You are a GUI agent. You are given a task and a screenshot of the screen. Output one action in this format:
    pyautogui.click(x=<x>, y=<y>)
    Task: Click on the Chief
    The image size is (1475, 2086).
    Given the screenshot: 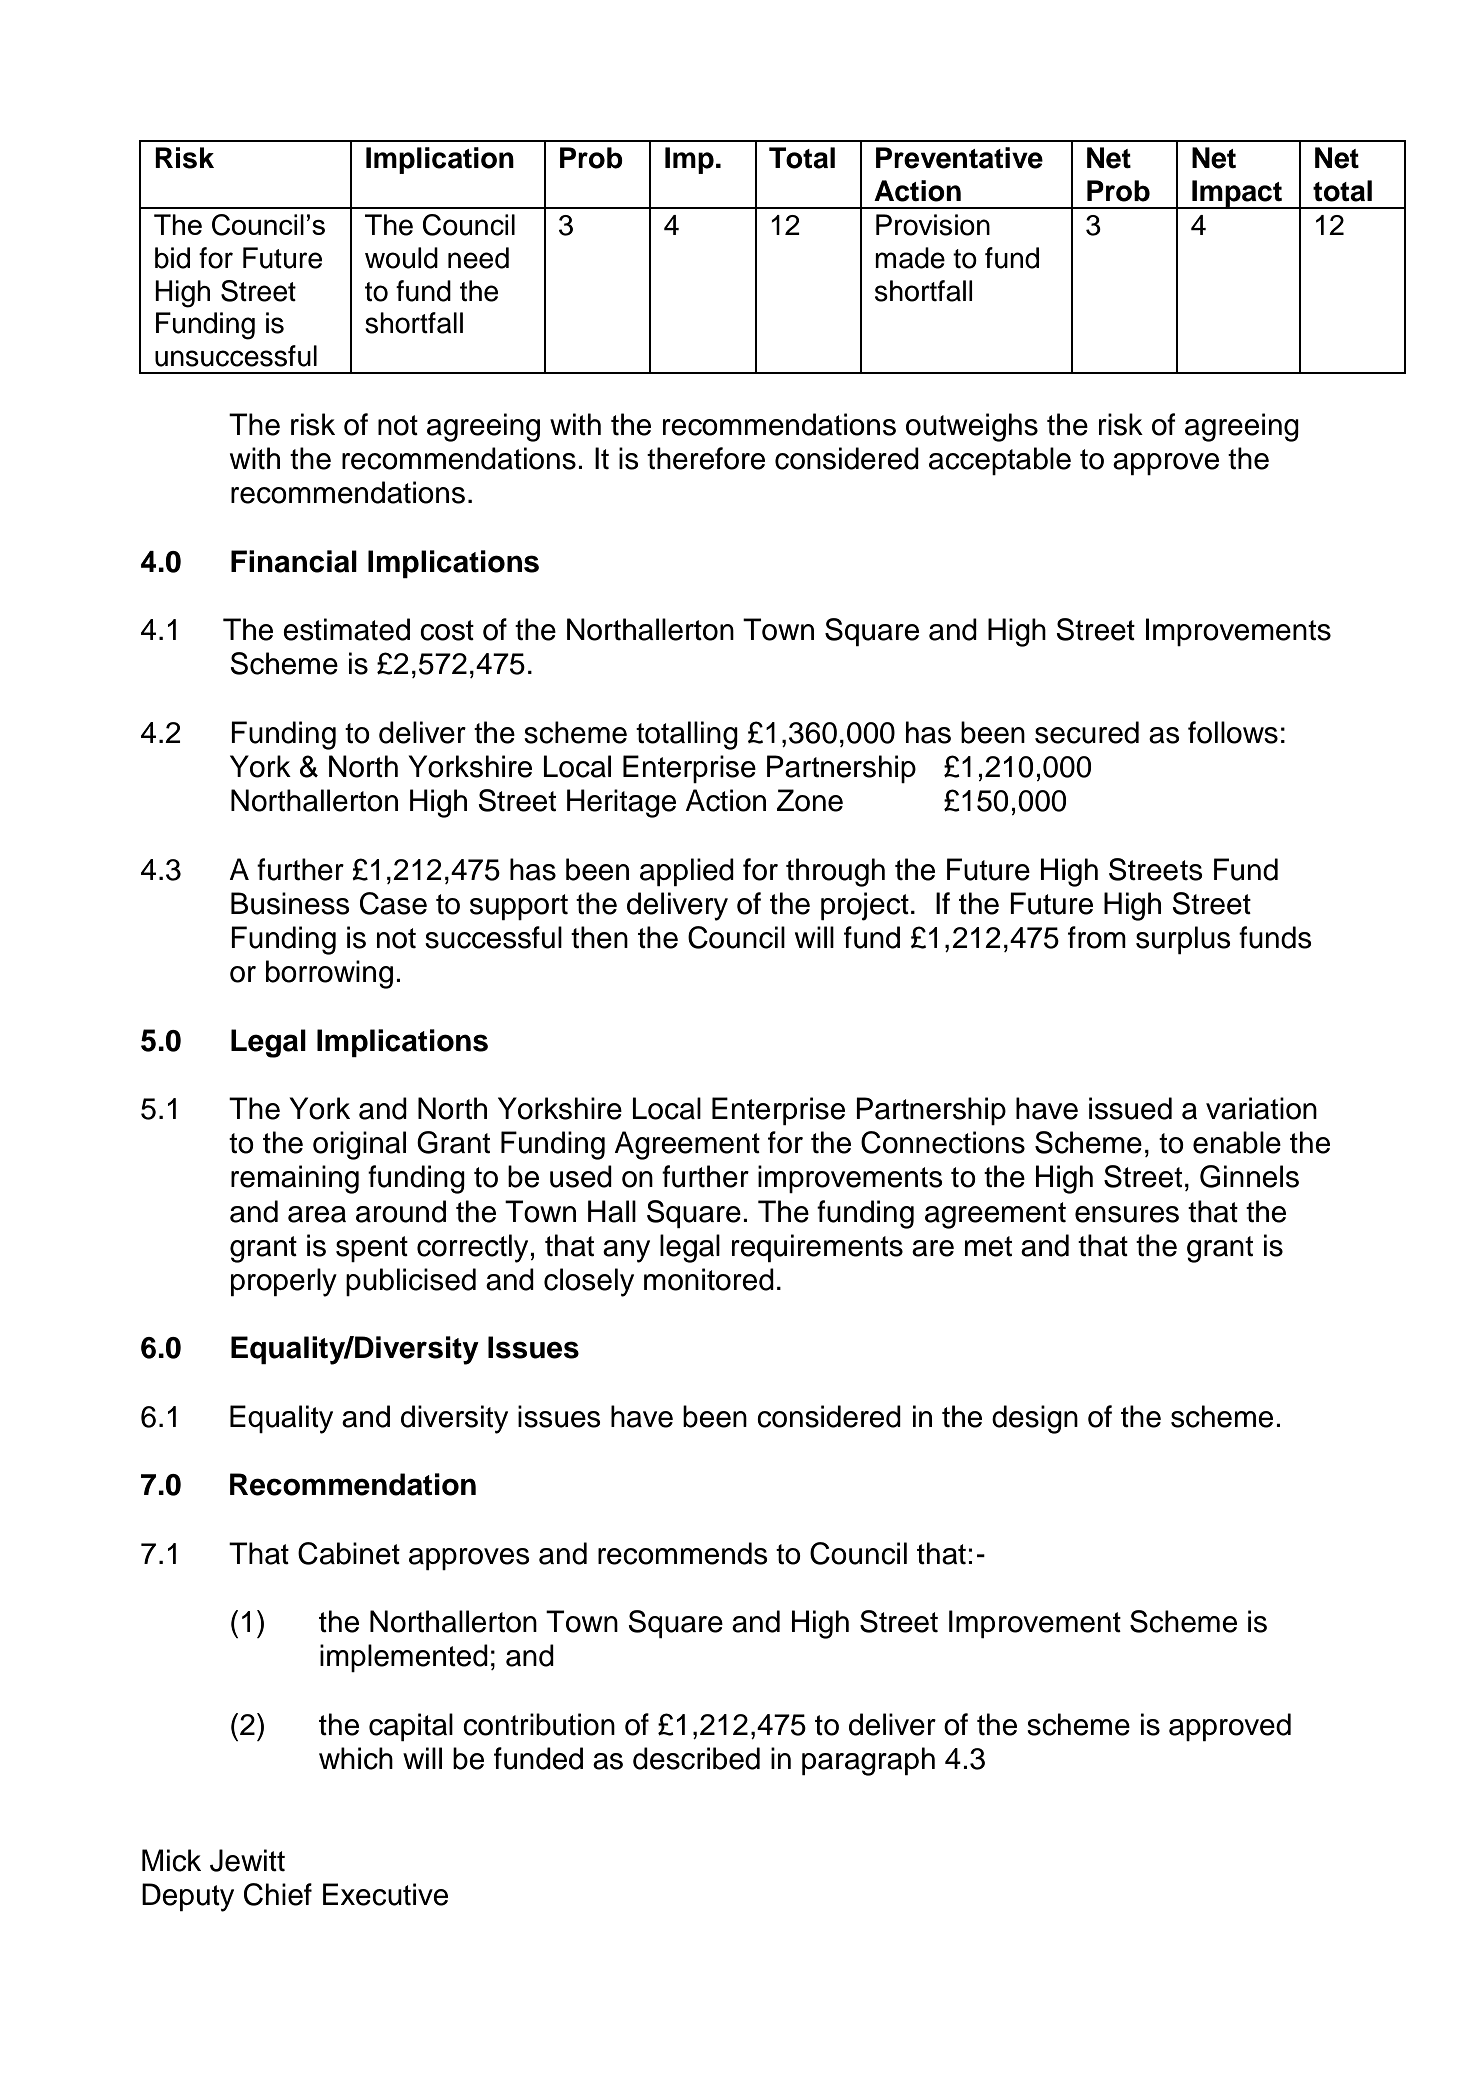 What is the action you would take?
    pyautogui.click(x=278, y=1894)
